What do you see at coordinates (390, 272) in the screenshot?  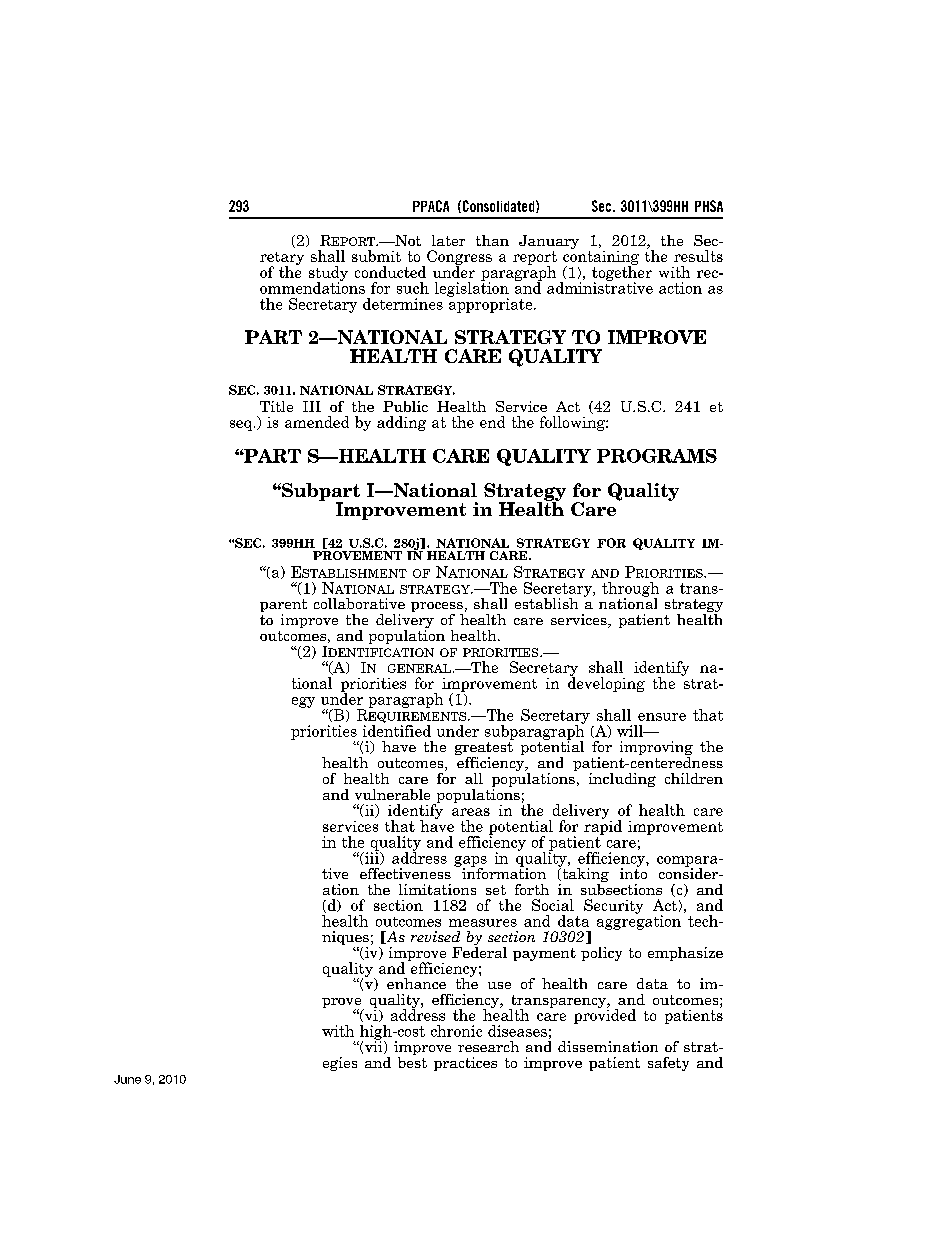 I see `conducted` at bounding box center [390, 272].
